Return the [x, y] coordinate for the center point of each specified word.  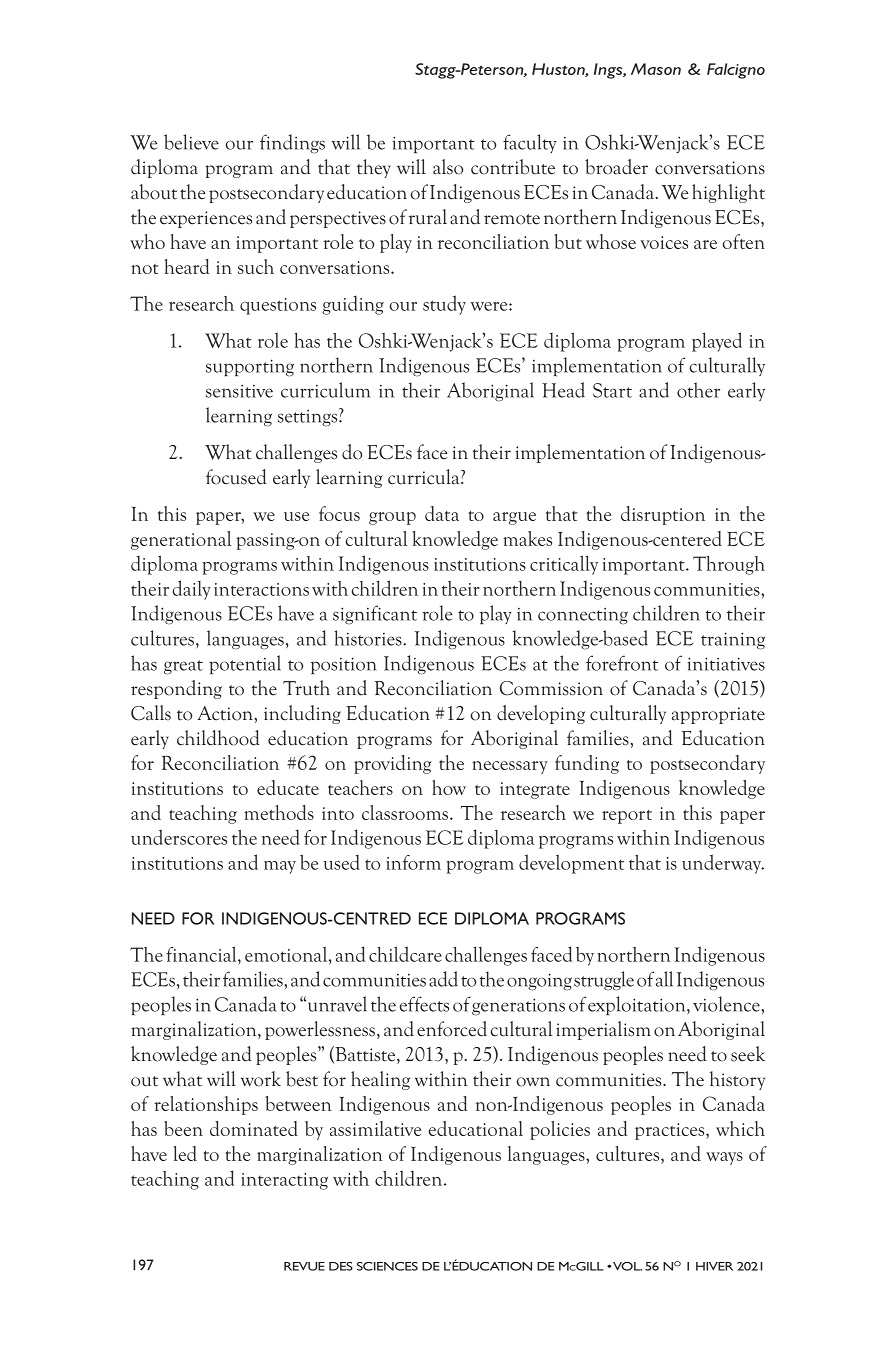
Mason [656, 69]
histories [369, 638]
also [448, 167]
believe [191, 142]
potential [245, 664]
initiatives [726, 664]
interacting [284, 1181]
